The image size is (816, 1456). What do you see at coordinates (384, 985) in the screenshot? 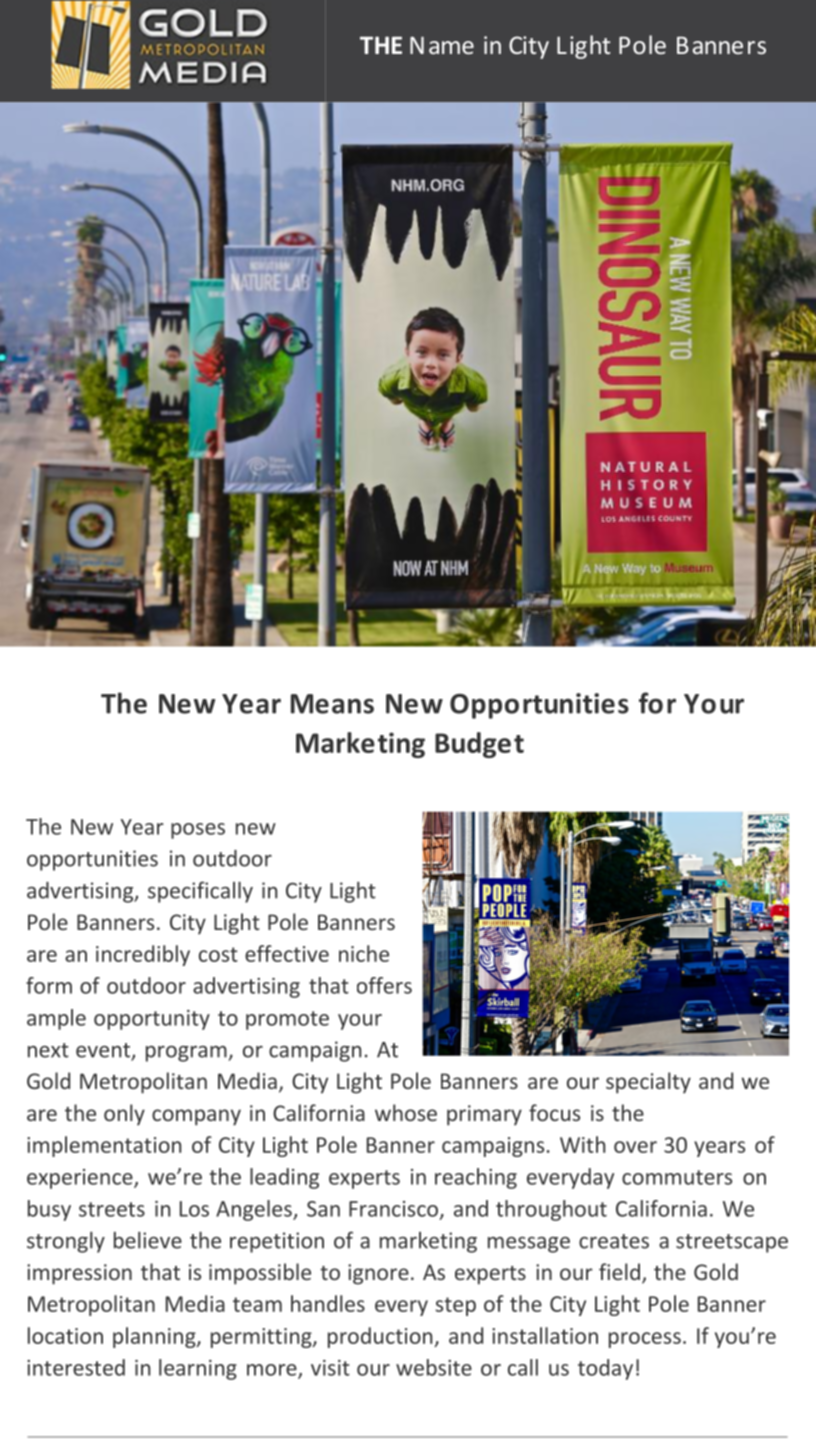
I see `offers` at bounding box center [384, 985].
